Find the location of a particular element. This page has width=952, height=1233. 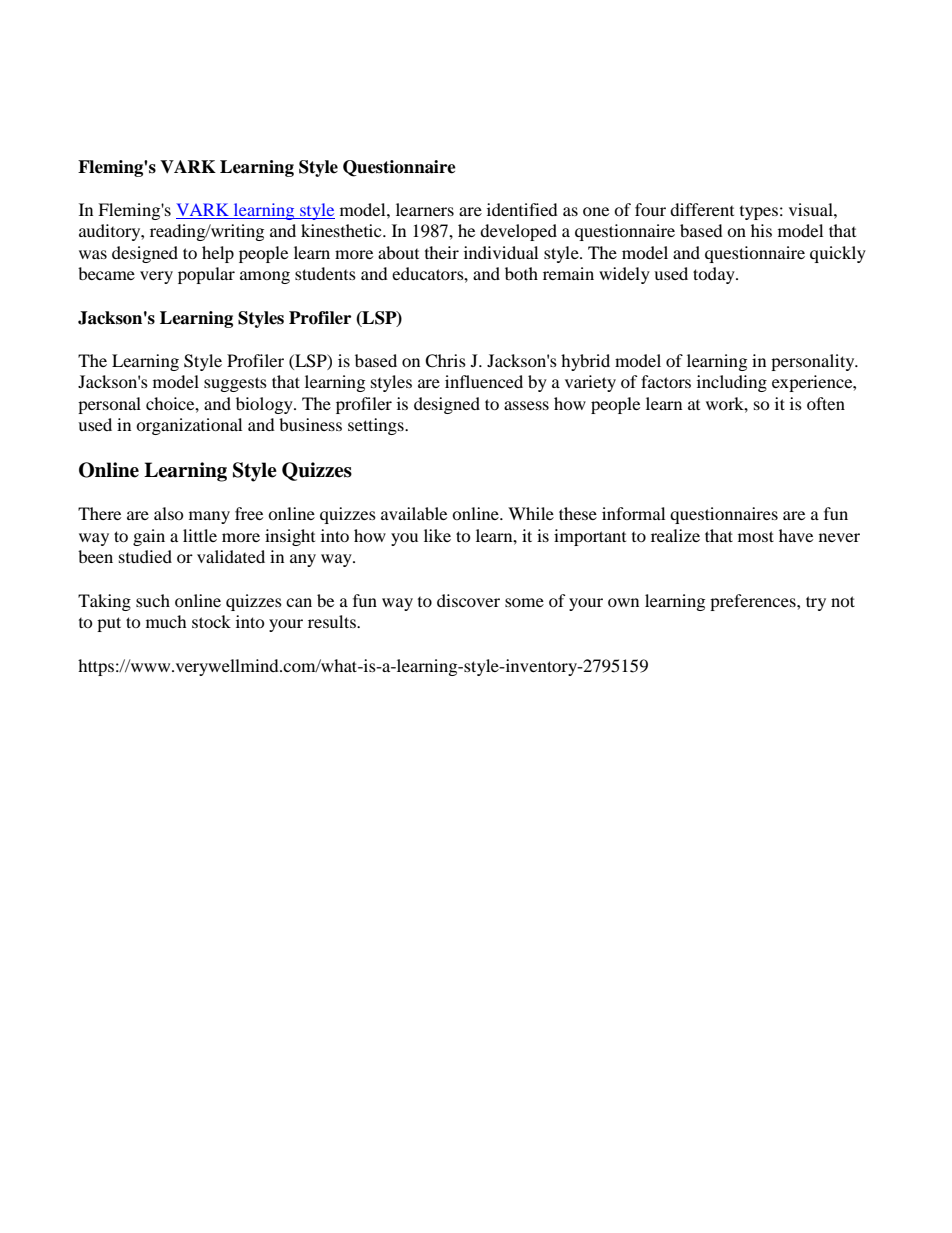

help is located at coordinates (218, 254).
